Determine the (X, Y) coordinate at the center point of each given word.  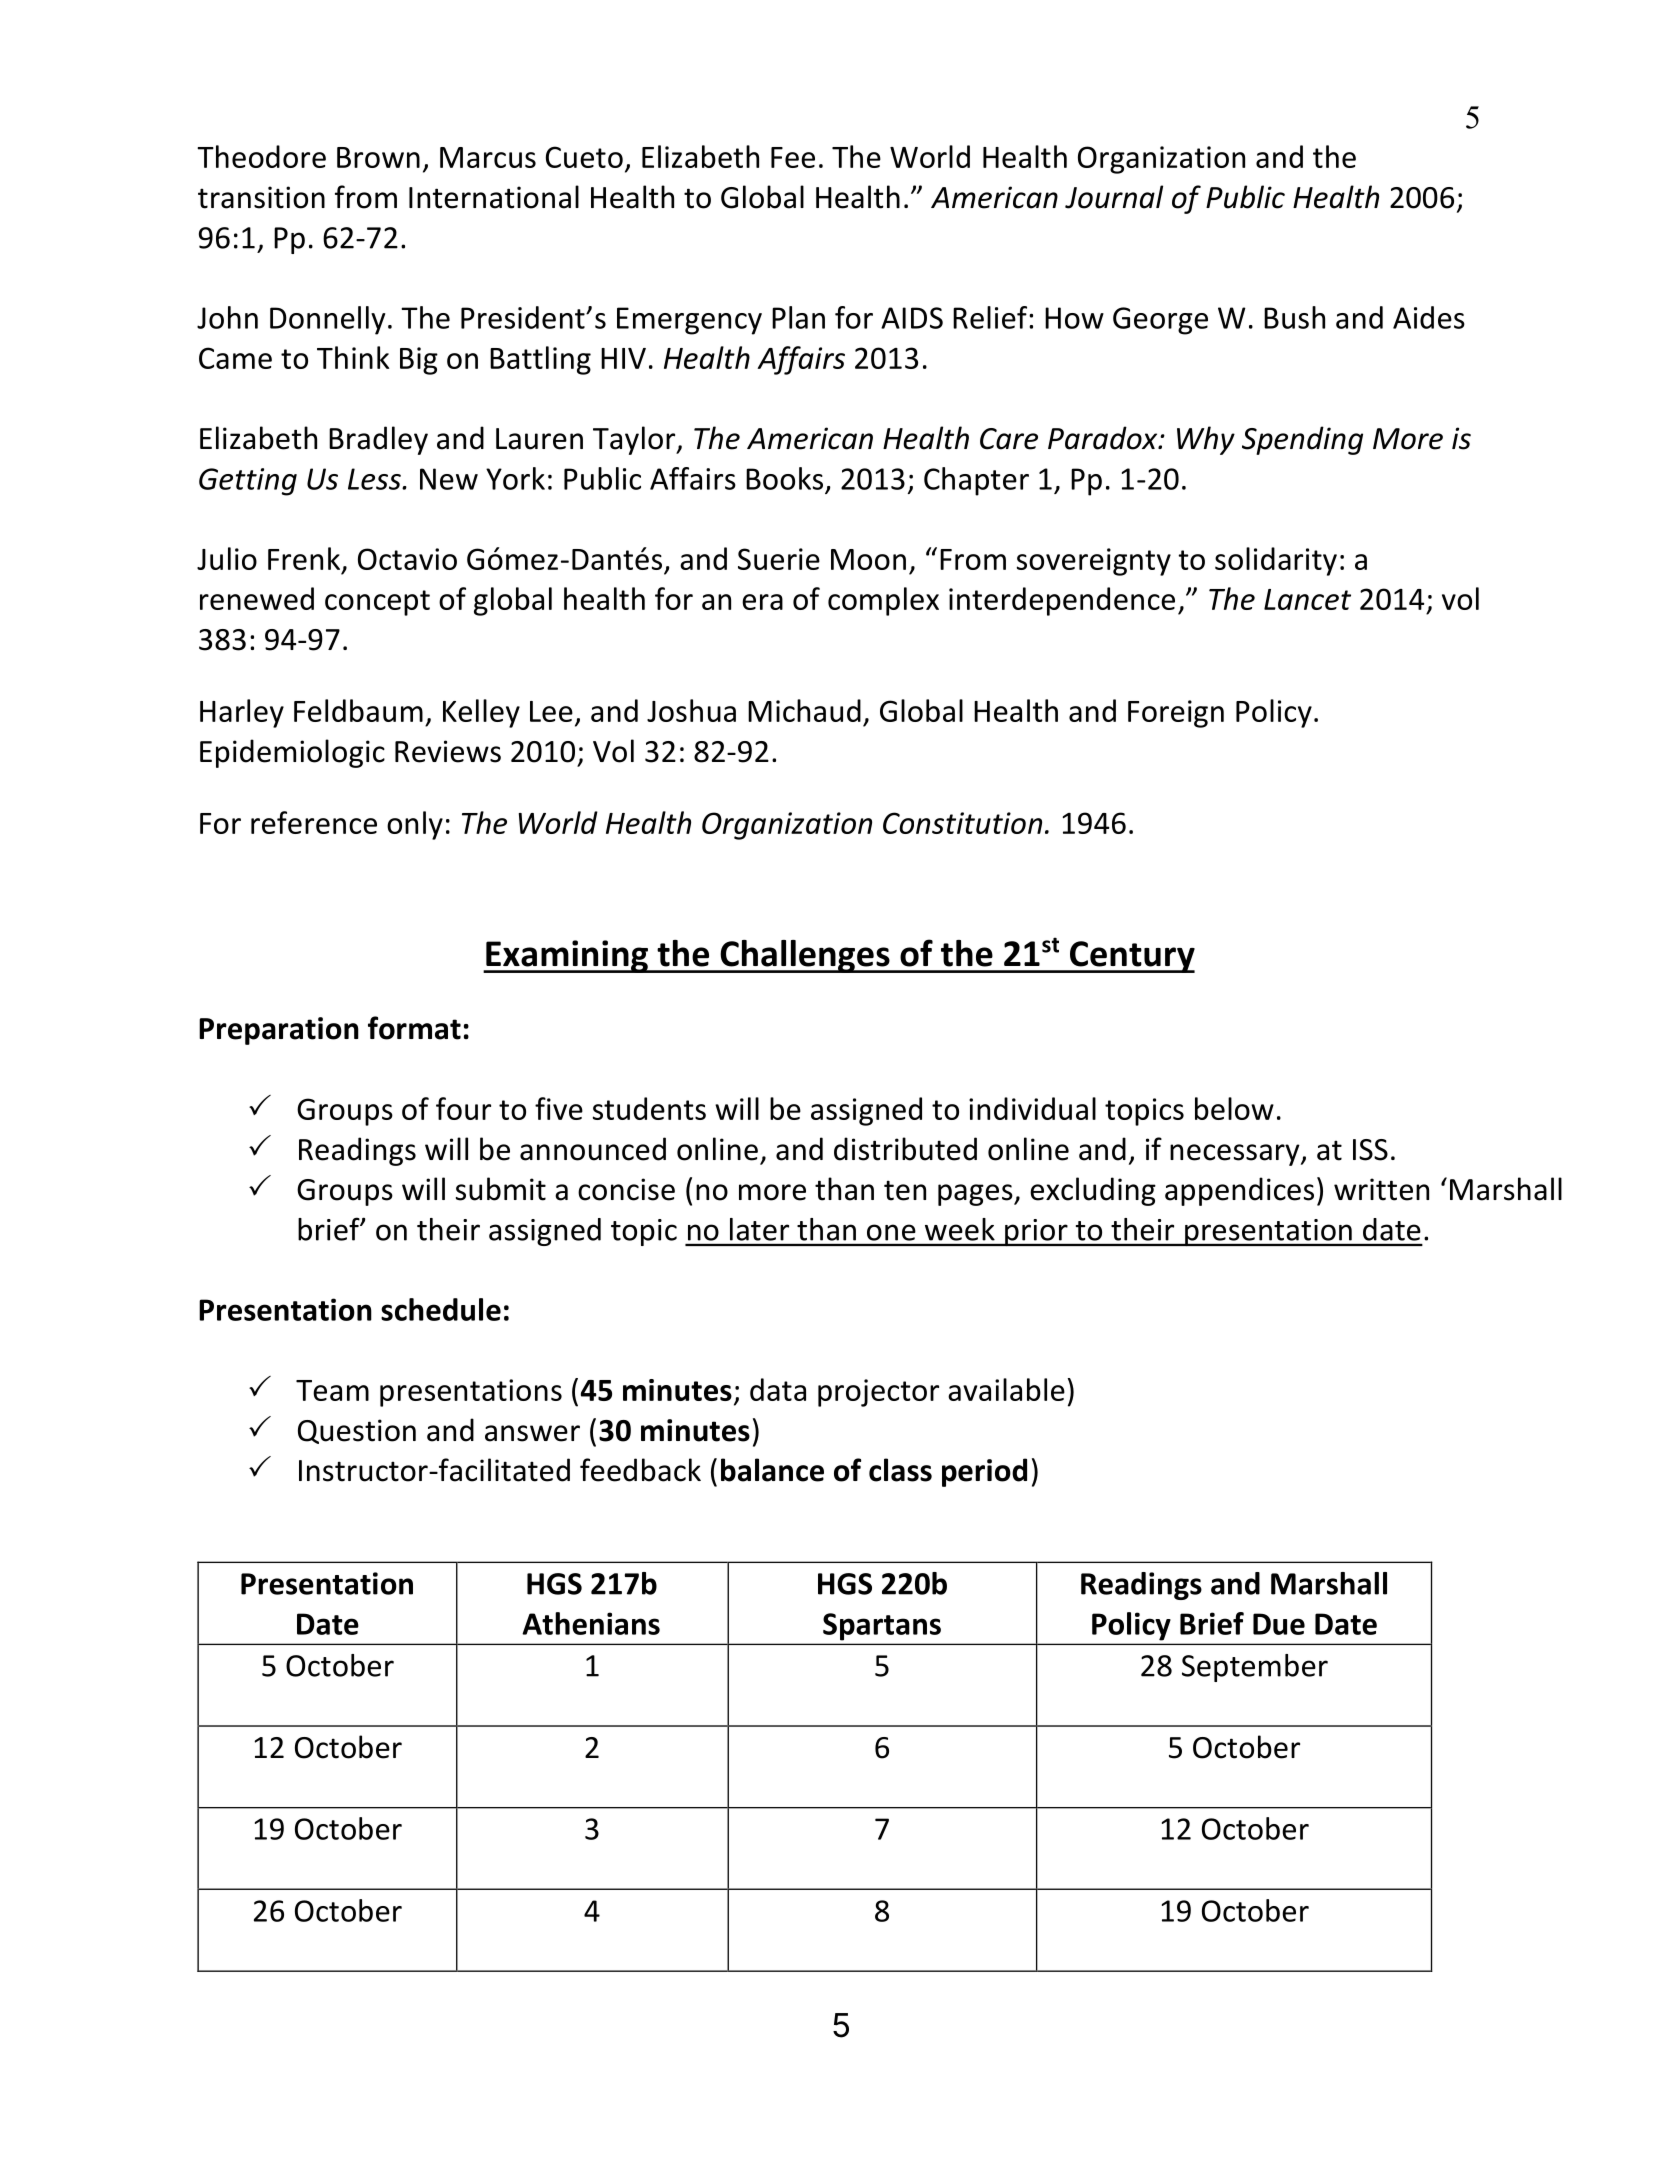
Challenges (805, 956)
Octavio (407, 559)
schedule (441, 1309)
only (415, 825)
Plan (798, 317)
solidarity (1276, 561)
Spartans (882, 1626)
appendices (1239, 1191)
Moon (868, 559)
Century (1131, 957)
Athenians (591, 1623)
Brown (378, 157)
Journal (1114, 197)
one (891, 1232)
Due (1279, 1624)
